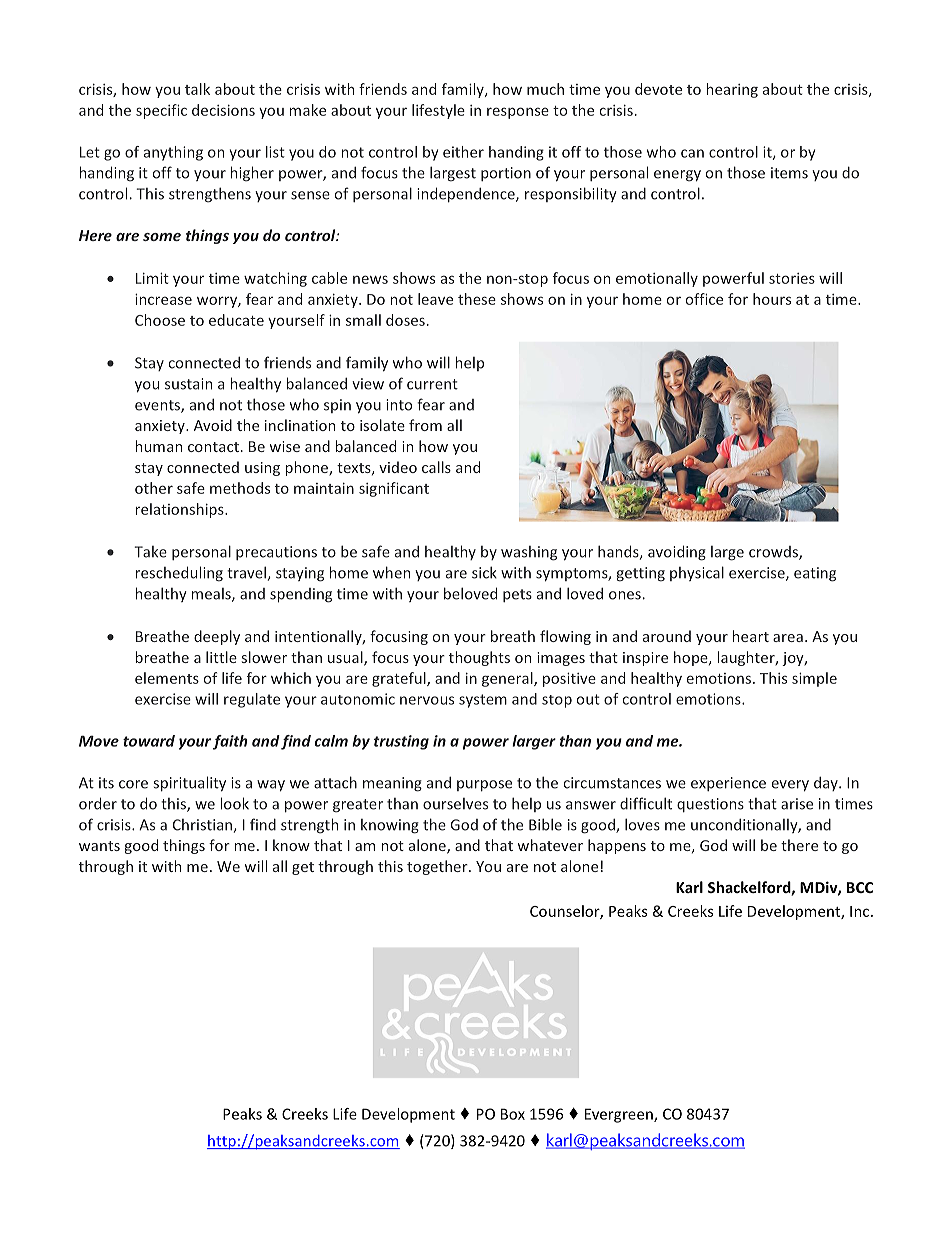 The image size is (952, 1233). I want to click on look, so click(234, 803).
